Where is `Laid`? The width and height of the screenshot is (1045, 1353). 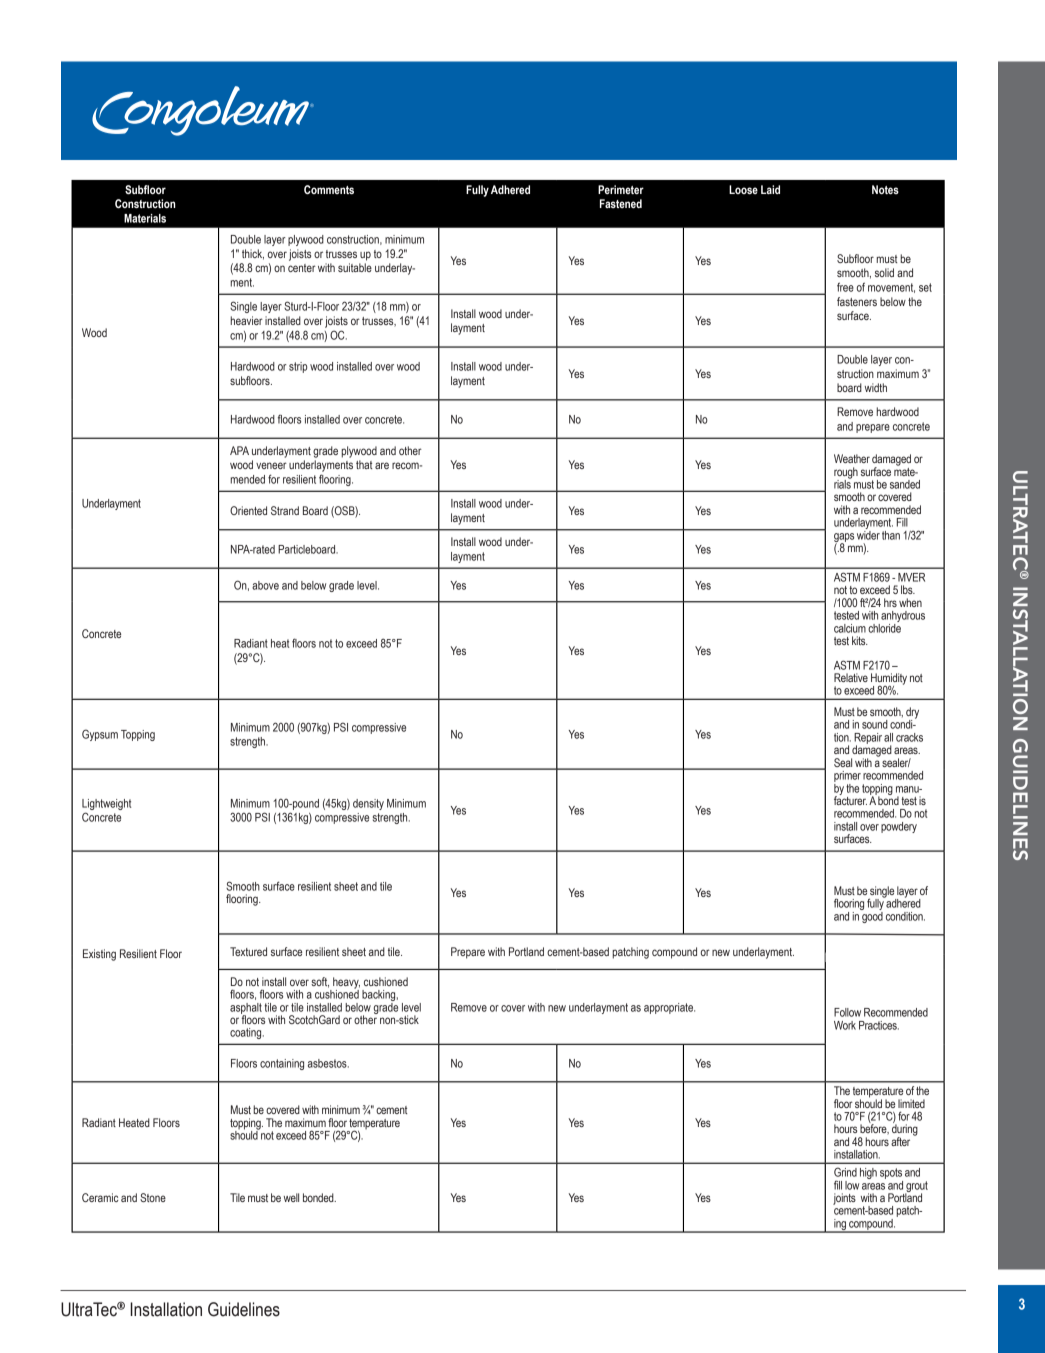
Laid is located at coordinates (770, 189).
